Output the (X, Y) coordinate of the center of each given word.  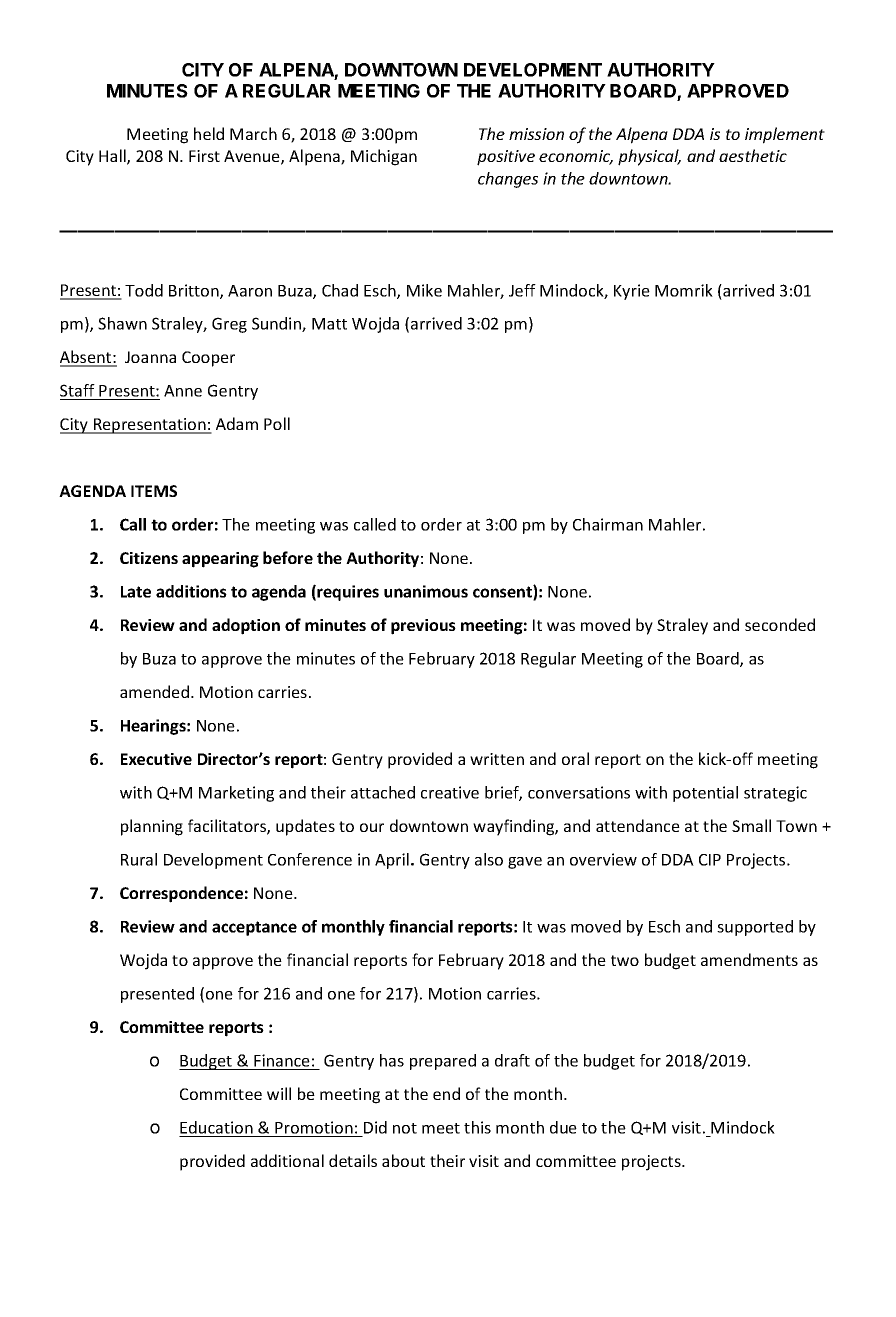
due (563, 1127)
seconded (780, 624)
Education (216, 1127)
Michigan (384, 157)
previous (423, 627)
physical (649, 157)
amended (154, 691)
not (405, 1128)
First (204, 156)
